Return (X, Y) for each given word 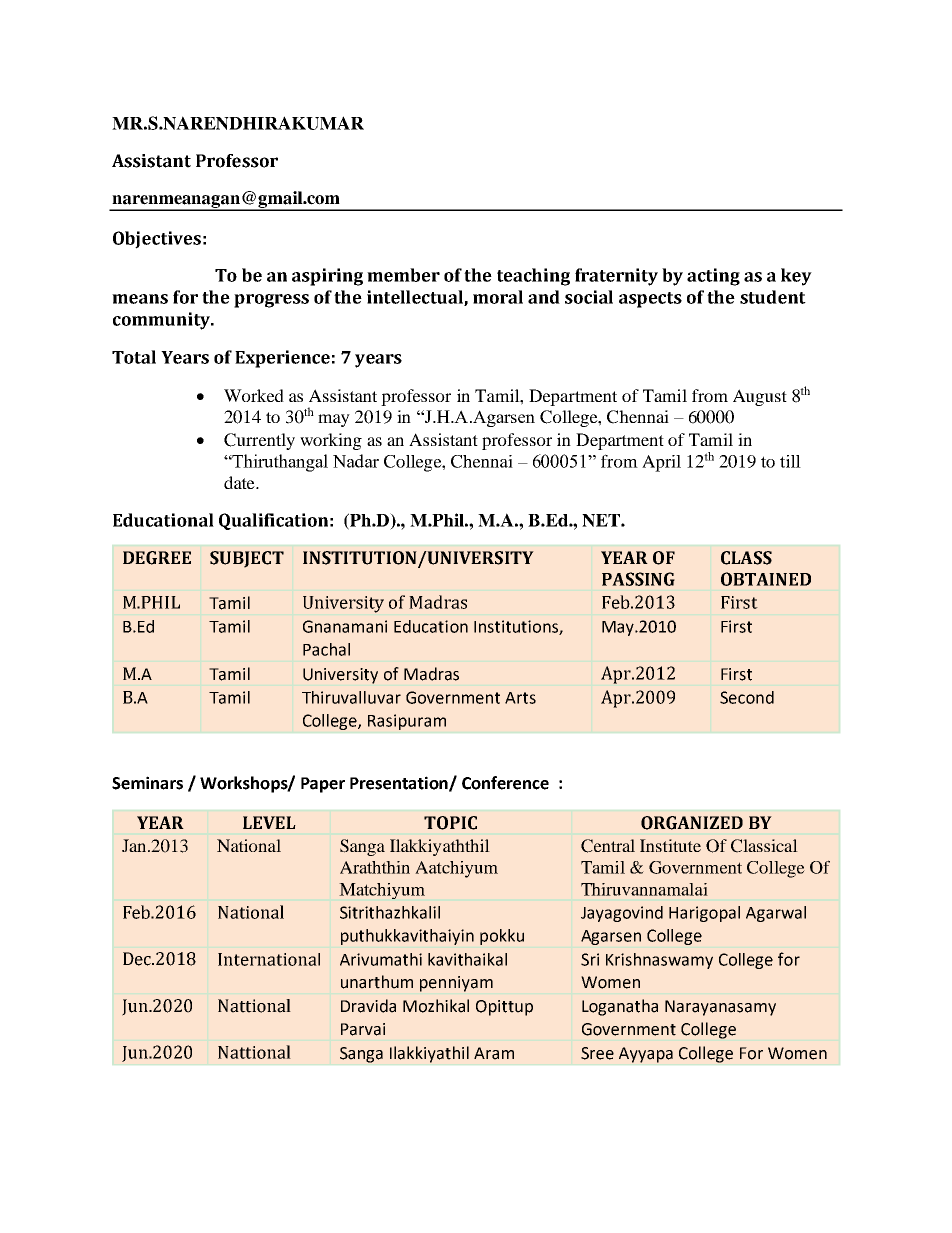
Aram (494, 1053)
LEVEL (269, 822)
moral (498, 297)
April (661, 463)
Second (747, 697)
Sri (590, 959)
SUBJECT (247, 559)
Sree (597, 1053)
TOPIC (450, 823)
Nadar (356, 461)
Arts (520, 698)
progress (271, 301)
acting (713, 277)
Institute (670, 845)
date (240, 482)
